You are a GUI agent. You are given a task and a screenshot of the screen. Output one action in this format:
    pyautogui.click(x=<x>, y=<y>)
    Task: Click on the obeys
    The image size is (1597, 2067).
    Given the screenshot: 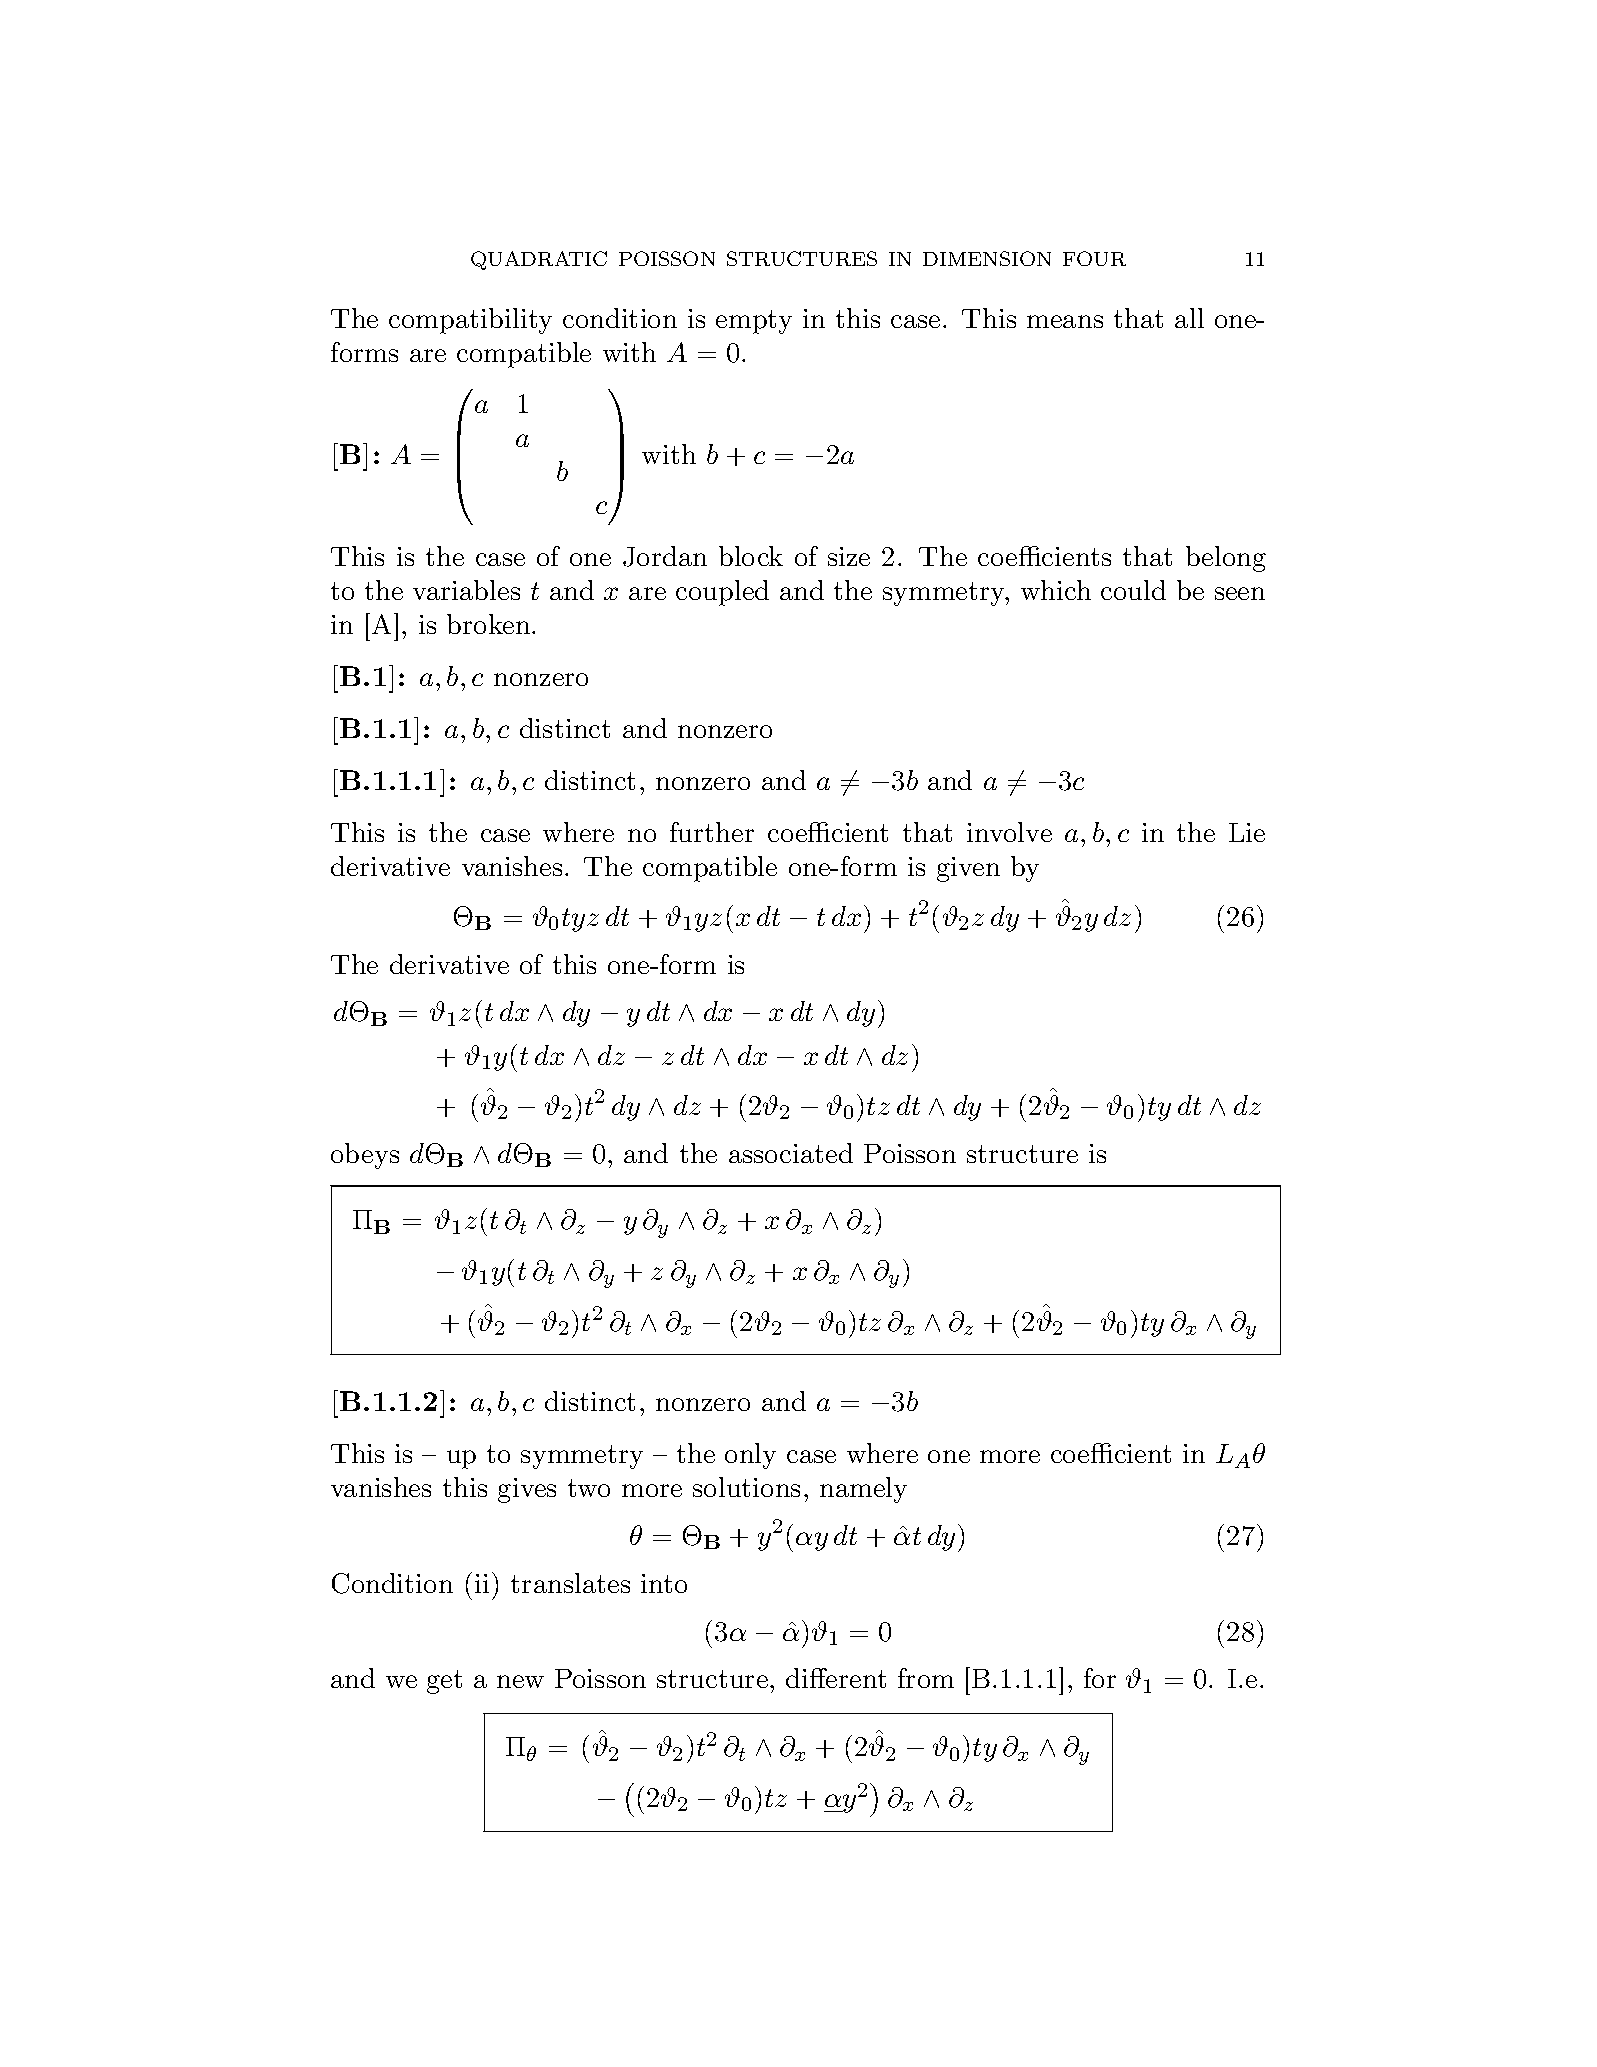 What is the action you would take?
    pyautogui.click(x=365, y=1156)
